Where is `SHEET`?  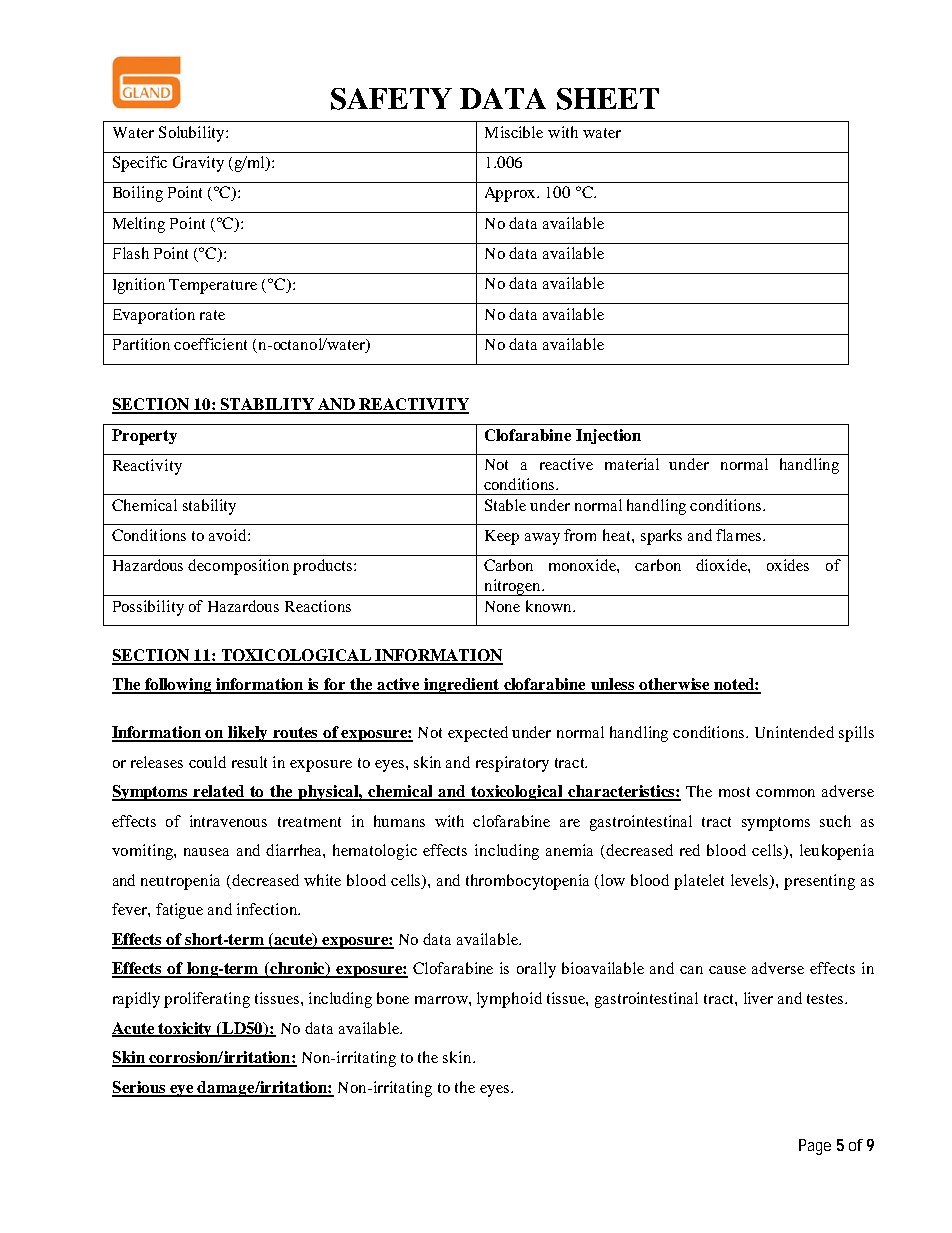
SHEET is located at coordinates (608, 99).
